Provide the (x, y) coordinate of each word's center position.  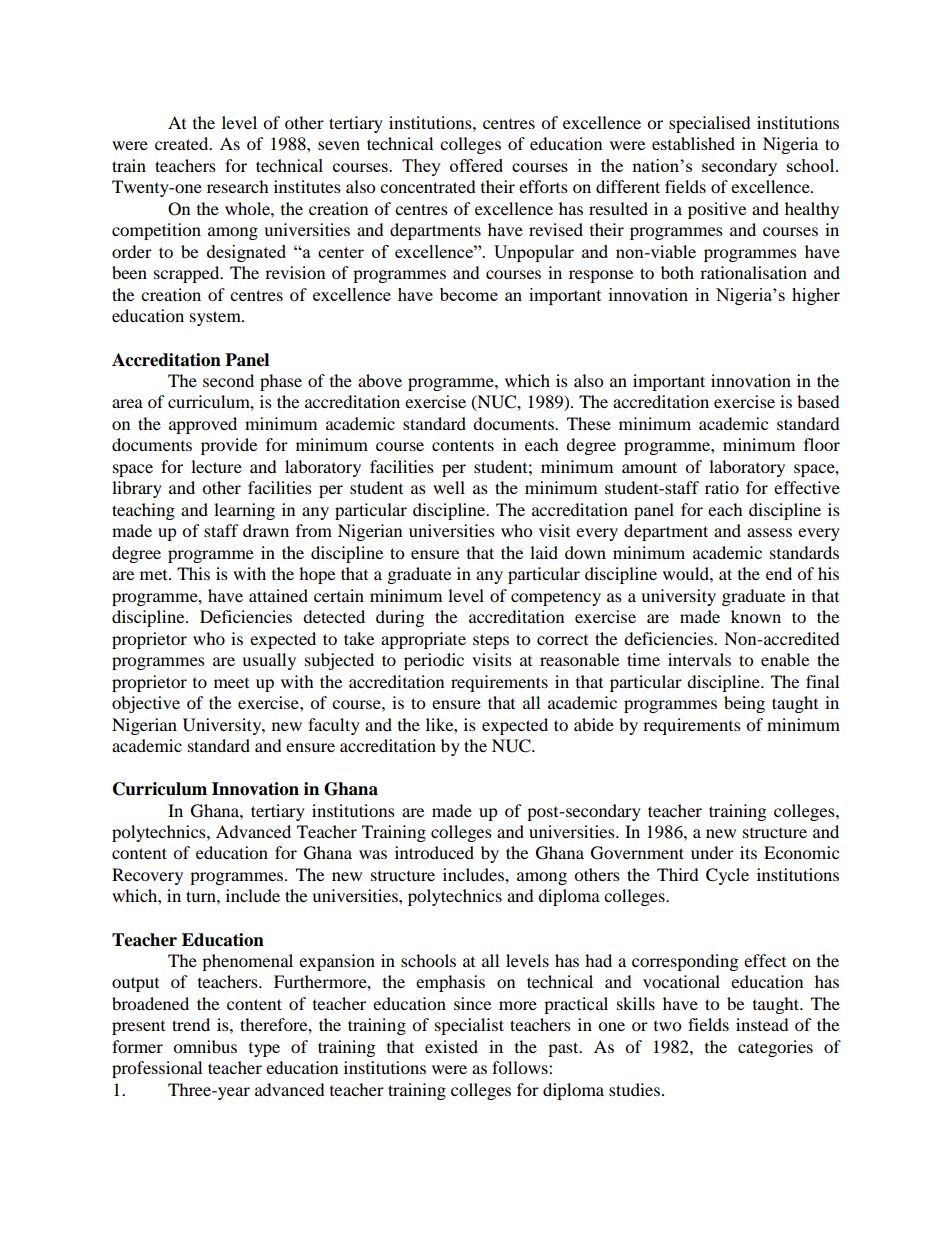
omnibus (205, 1046)
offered (476, 165)
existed (451, 1046)
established (693, 143)
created (183, 143)
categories (775, 1048)
